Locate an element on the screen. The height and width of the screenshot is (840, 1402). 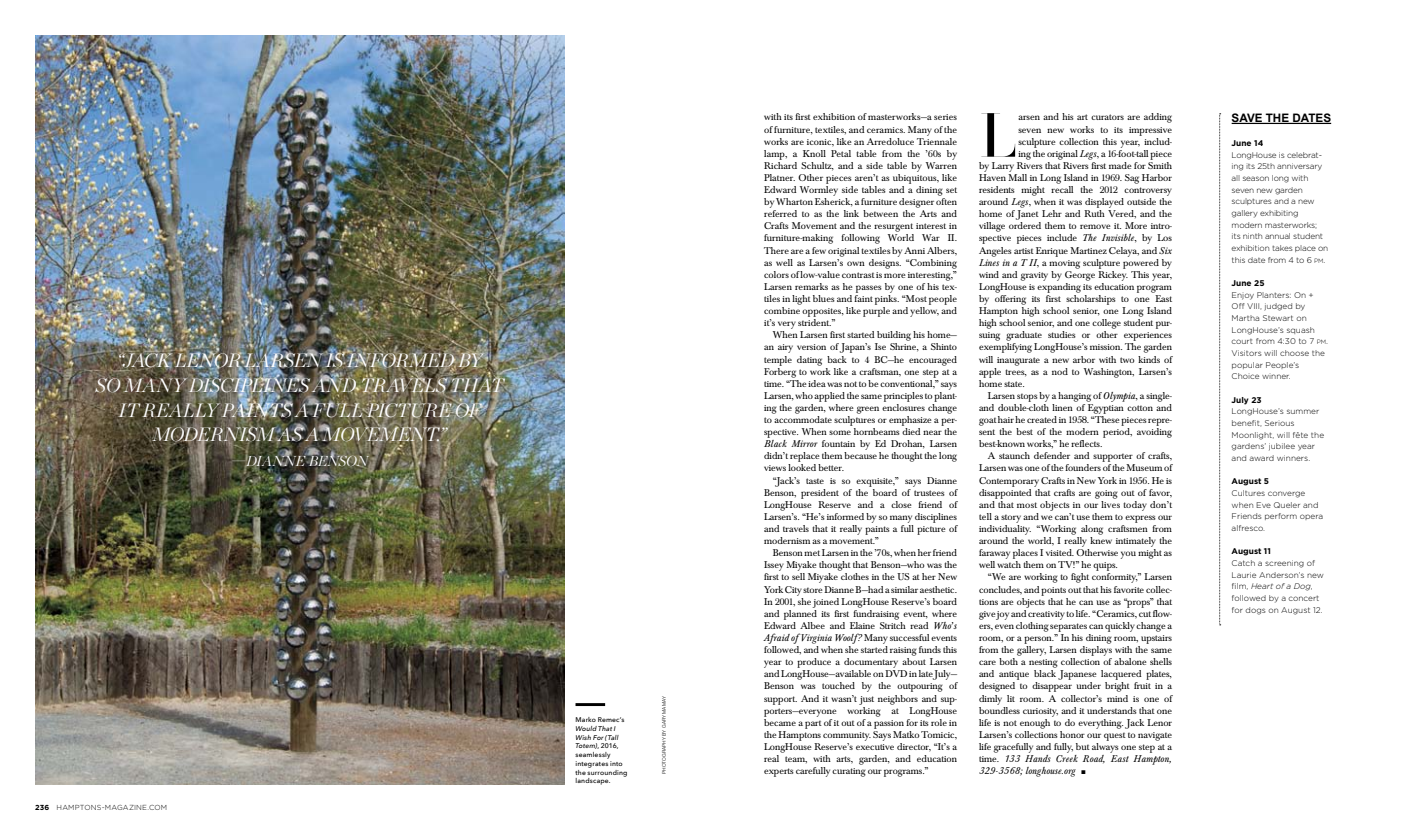
series is located at coordinates (945, 117).
